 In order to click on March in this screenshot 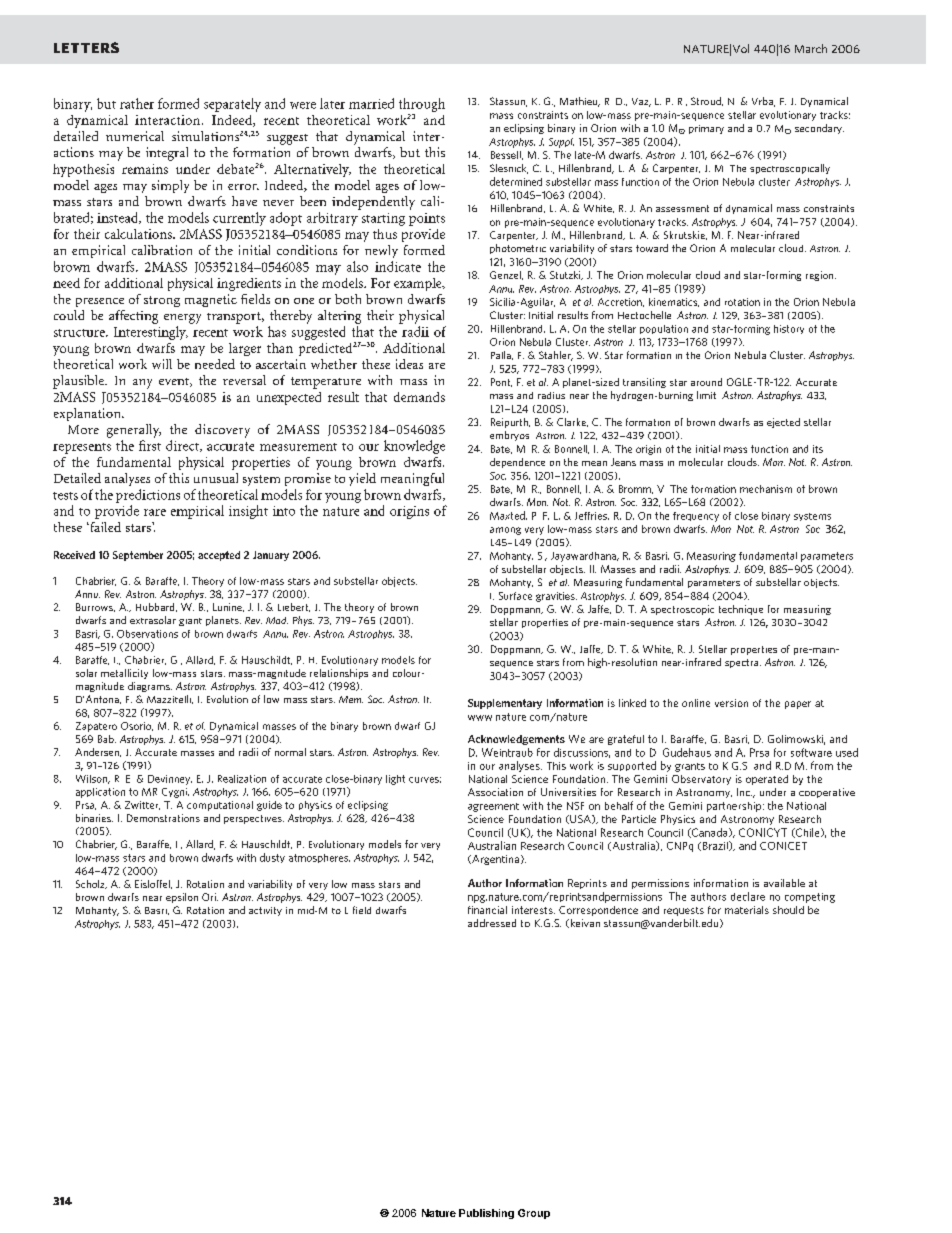, I will do `click(811, 48)`.
